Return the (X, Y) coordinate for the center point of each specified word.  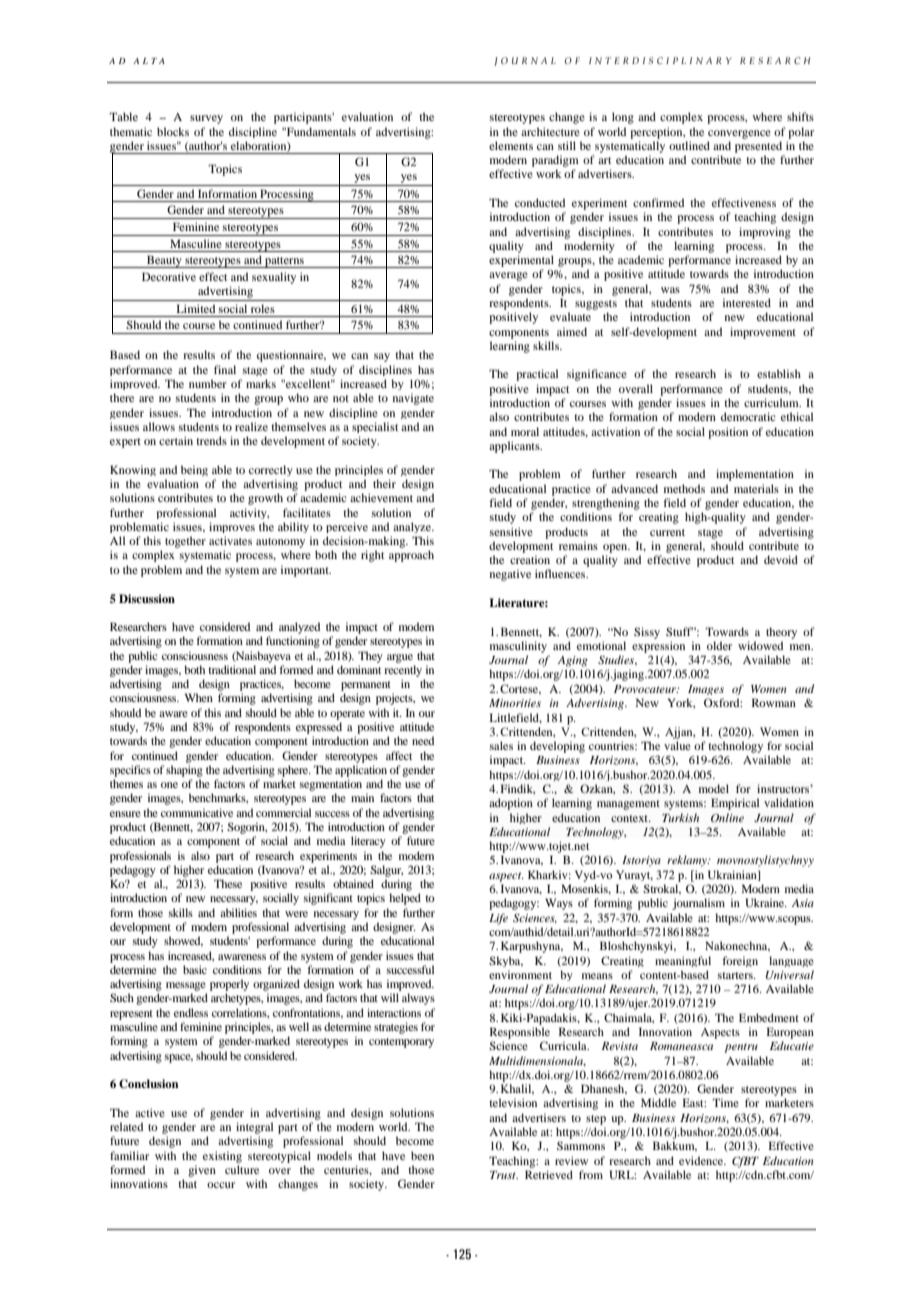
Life (498, 919)
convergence (739, 134)
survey (206, 119)
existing (222, 1157)
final (225, 369)
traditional (232, 669)
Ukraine (766, 902)
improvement (763, 333)
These (228, 883)
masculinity (518, 647)
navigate (413, 399)
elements (511, 145)
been (422, 1155)
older (719, 645)
